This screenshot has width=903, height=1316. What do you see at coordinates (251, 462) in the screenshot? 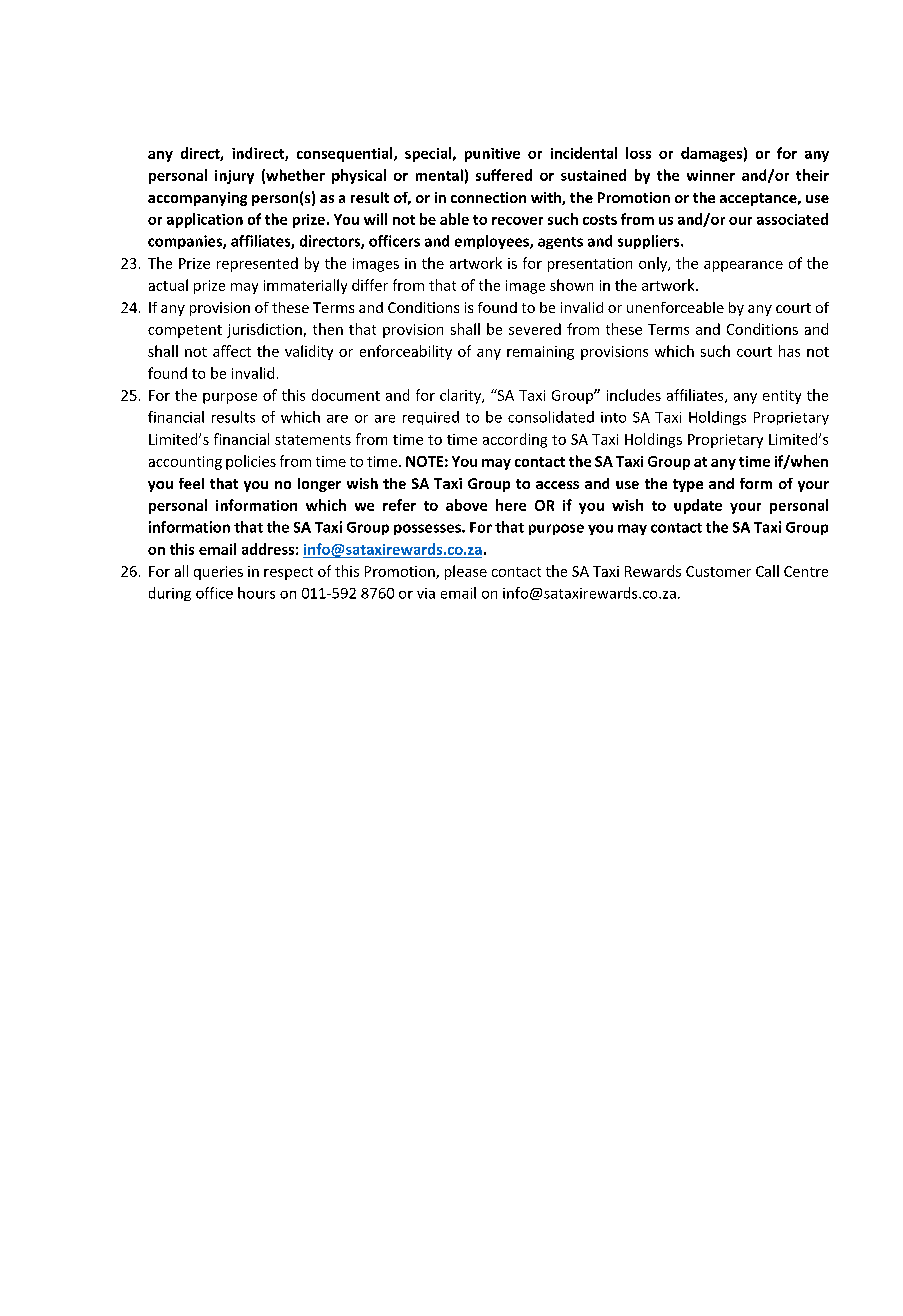
I see `policies` at bounding box center [251, 462].
